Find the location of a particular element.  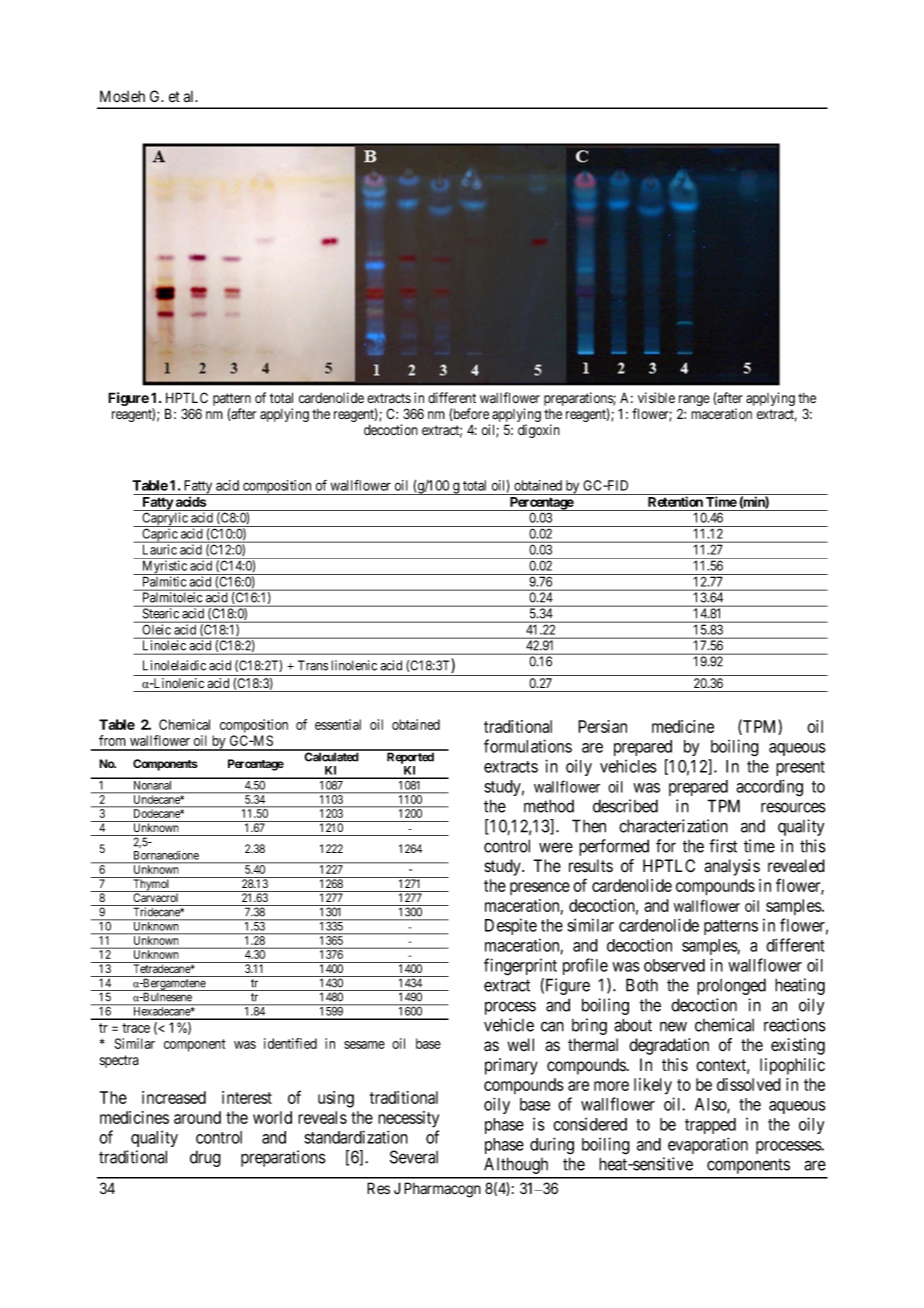

Persian is located at coordinates (602, 726).
